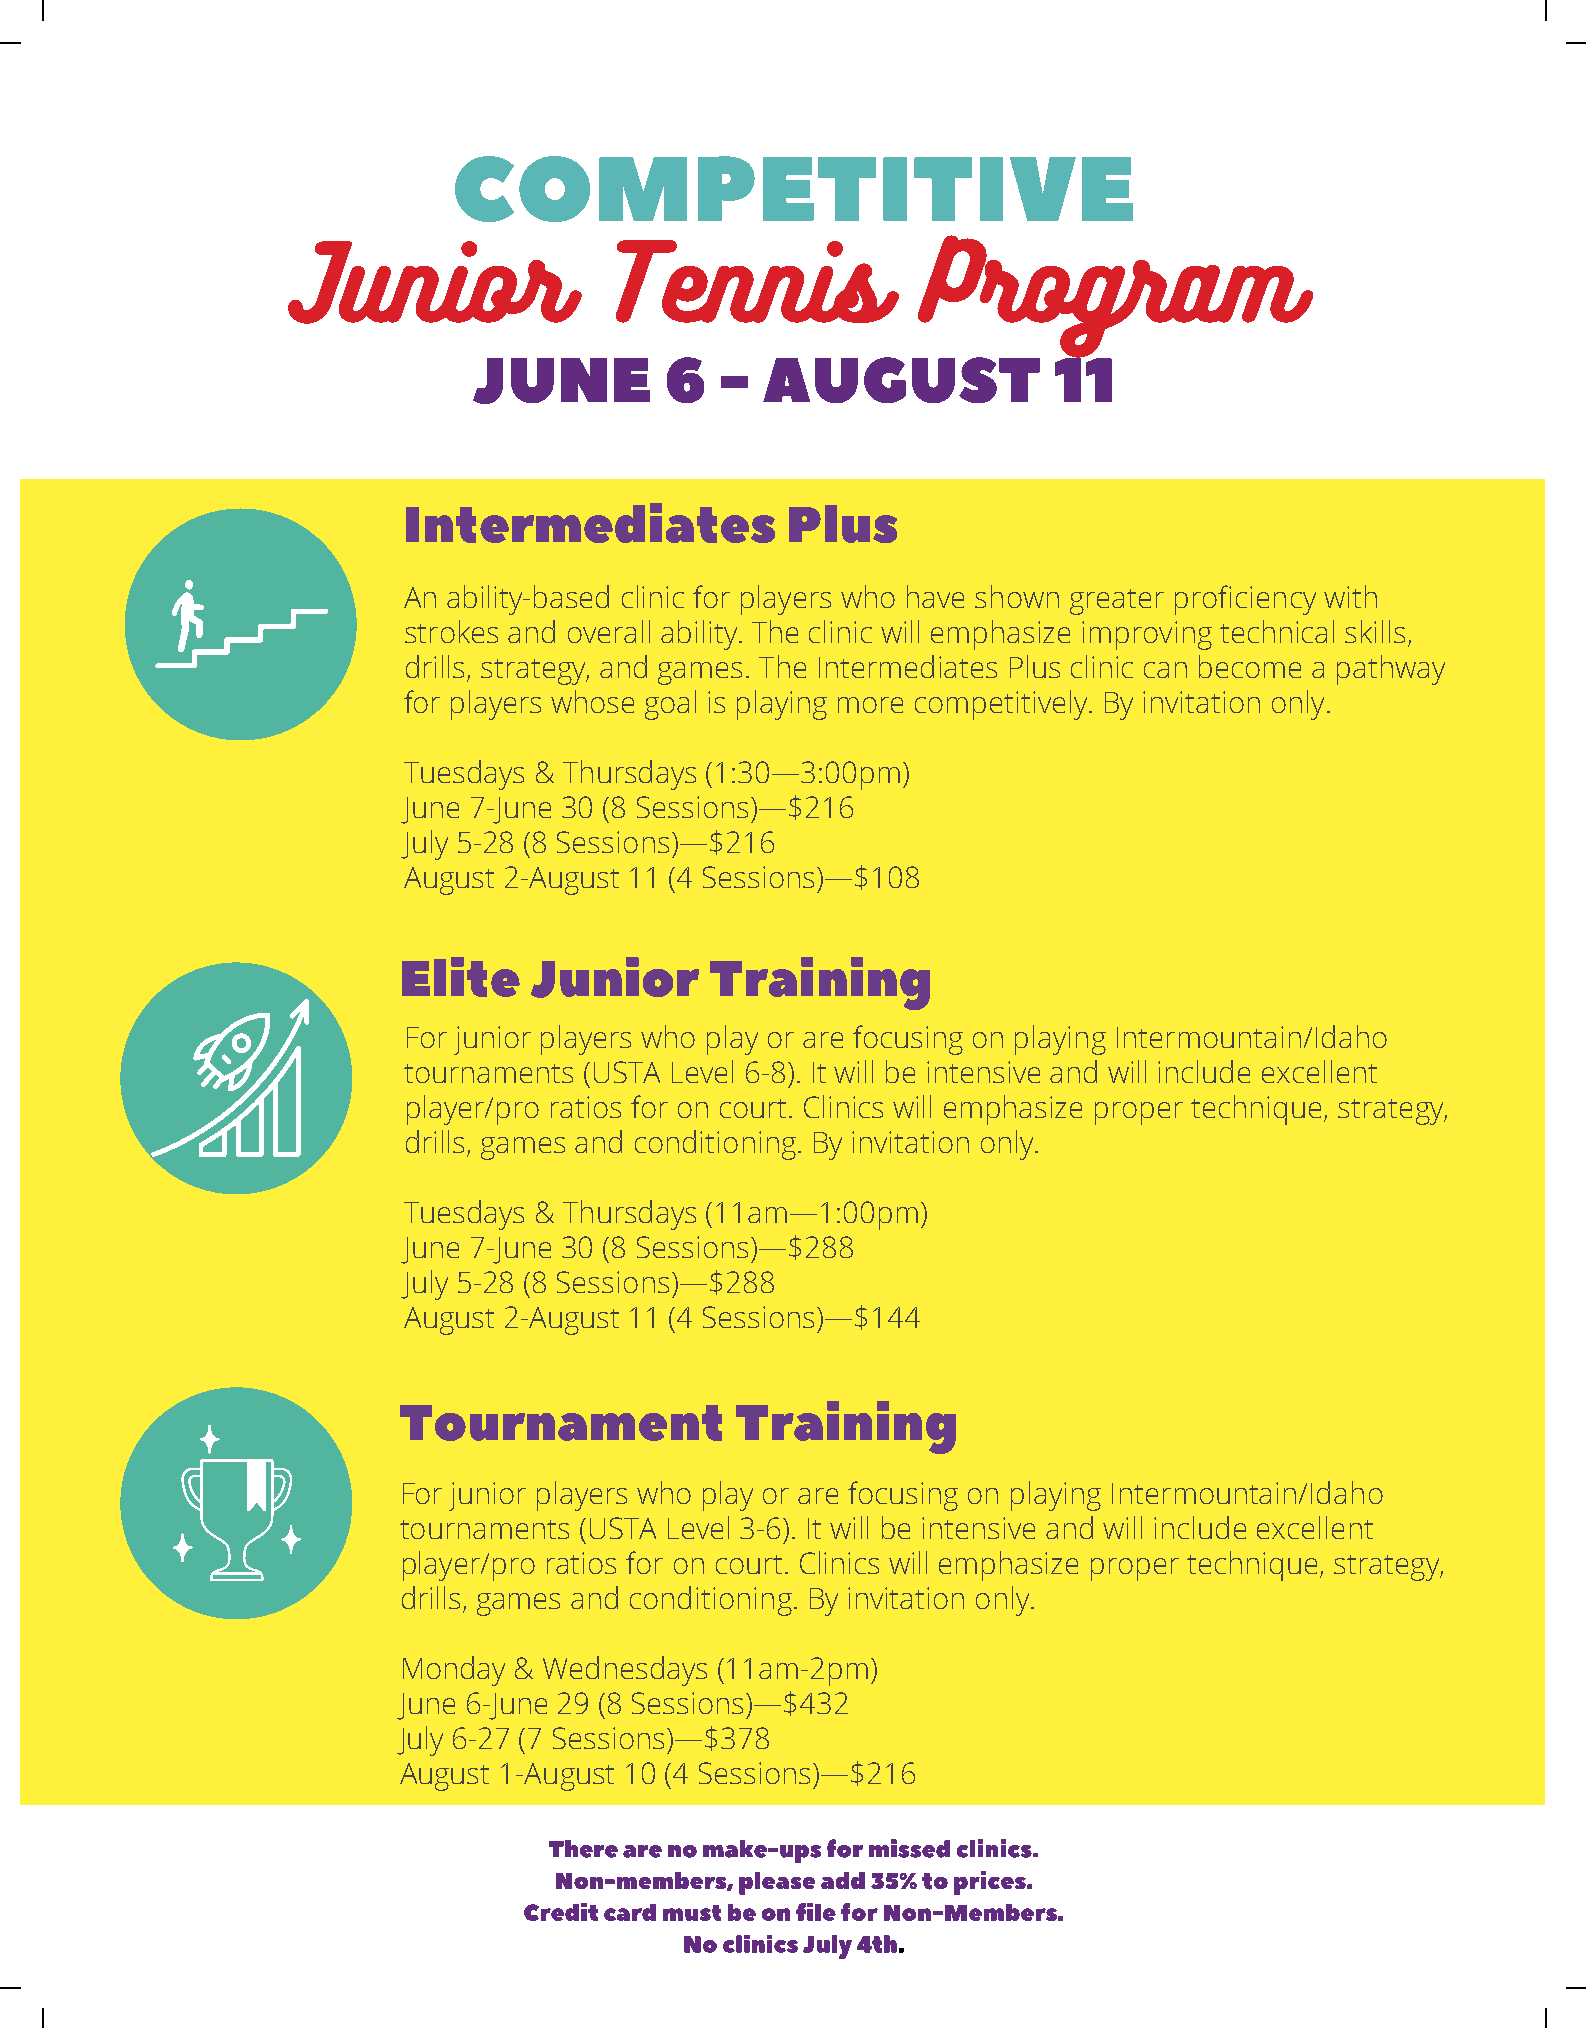  Describe the element at coordinates (1250, 666) in the screenshot. I see `become` at that location.
